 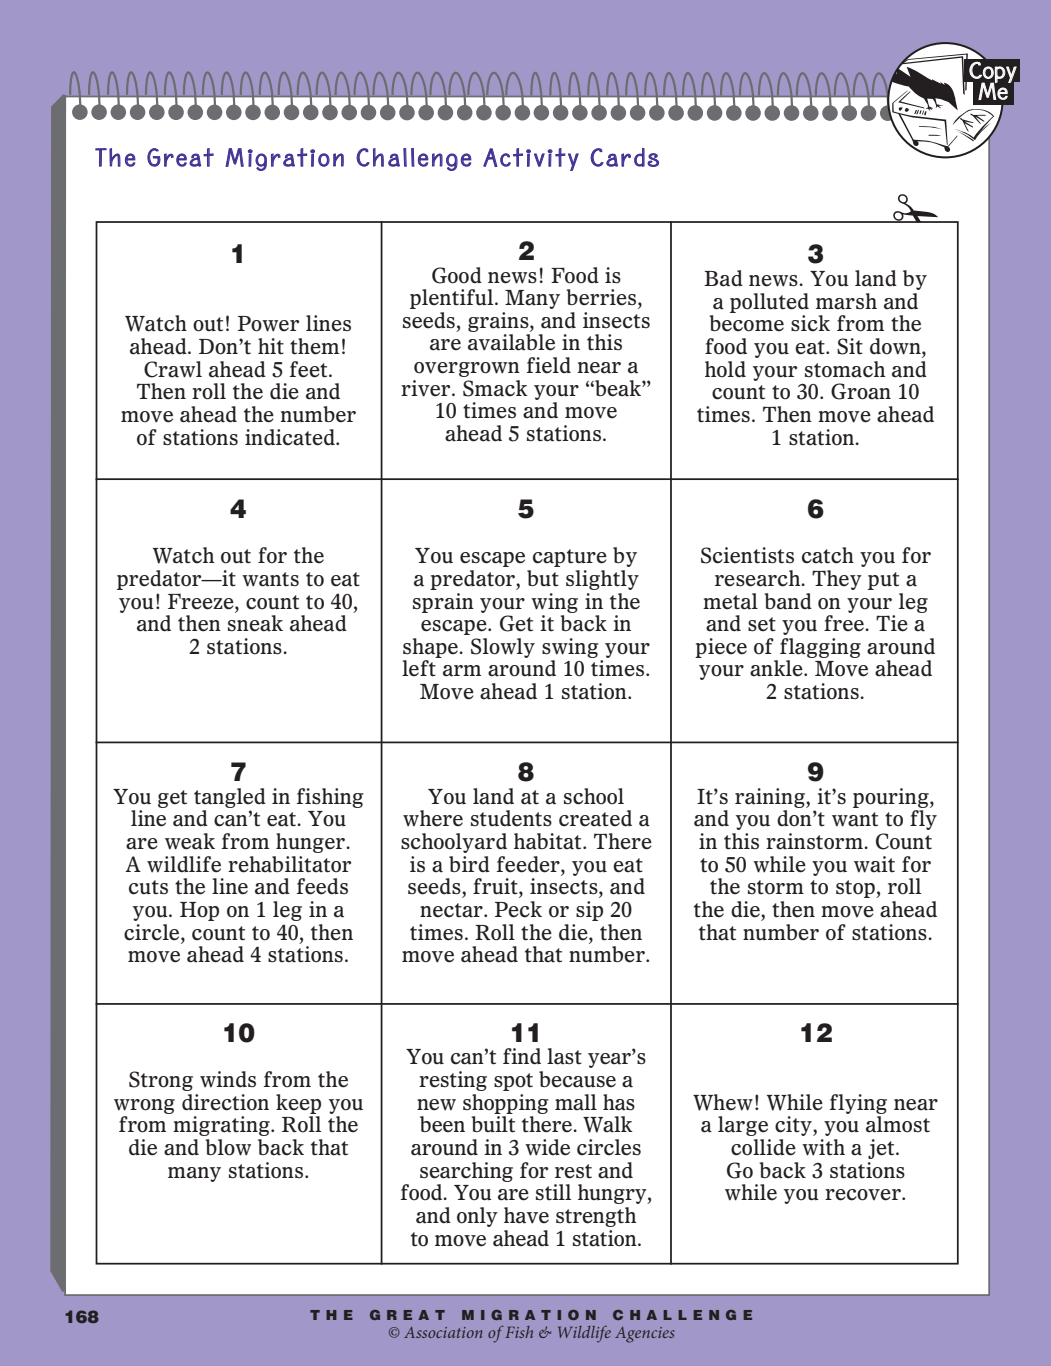 I want to click on flying, so click(x=858, y=1104).
